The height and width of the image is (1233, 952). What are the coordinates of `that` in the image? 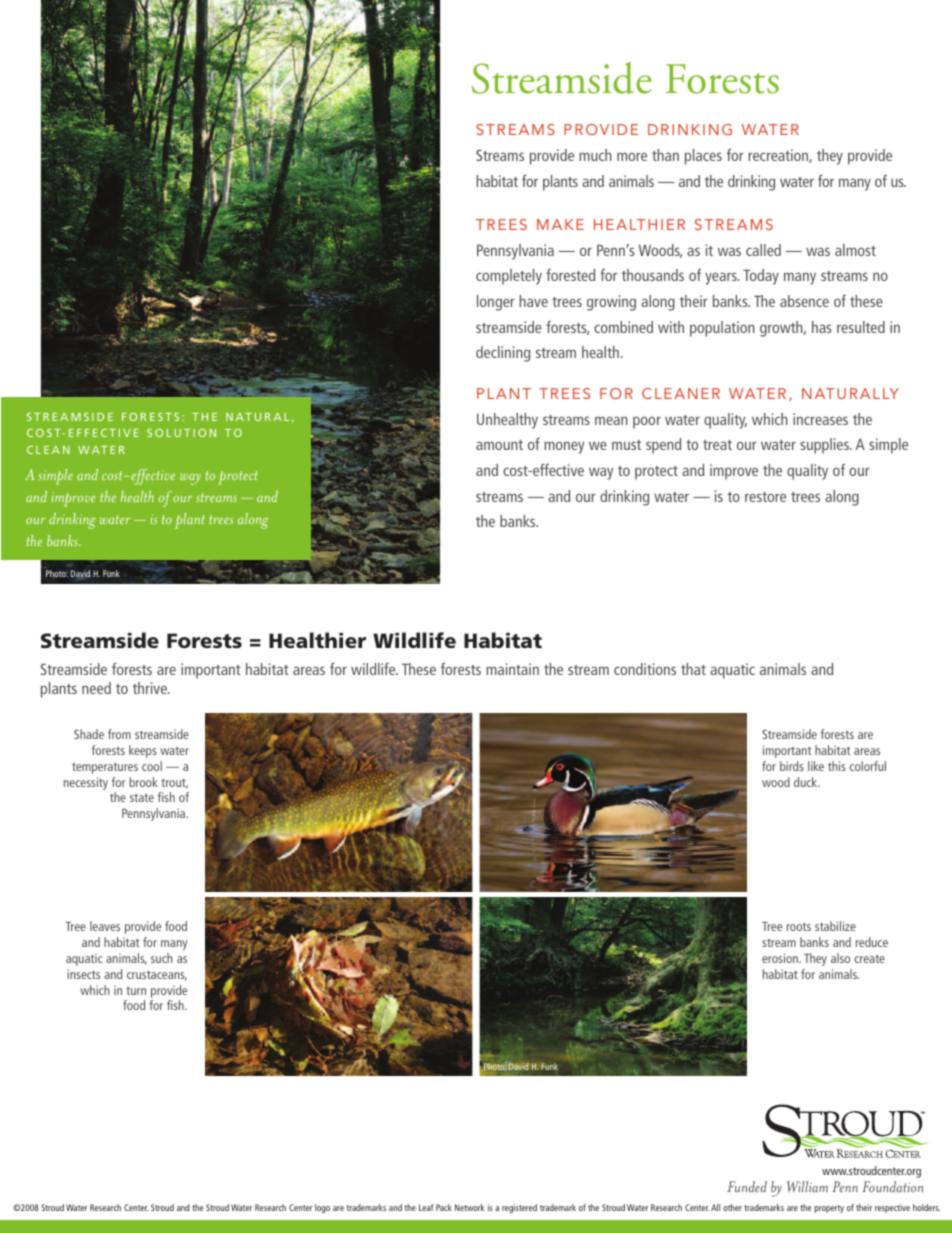 It's located at (693, 669).
